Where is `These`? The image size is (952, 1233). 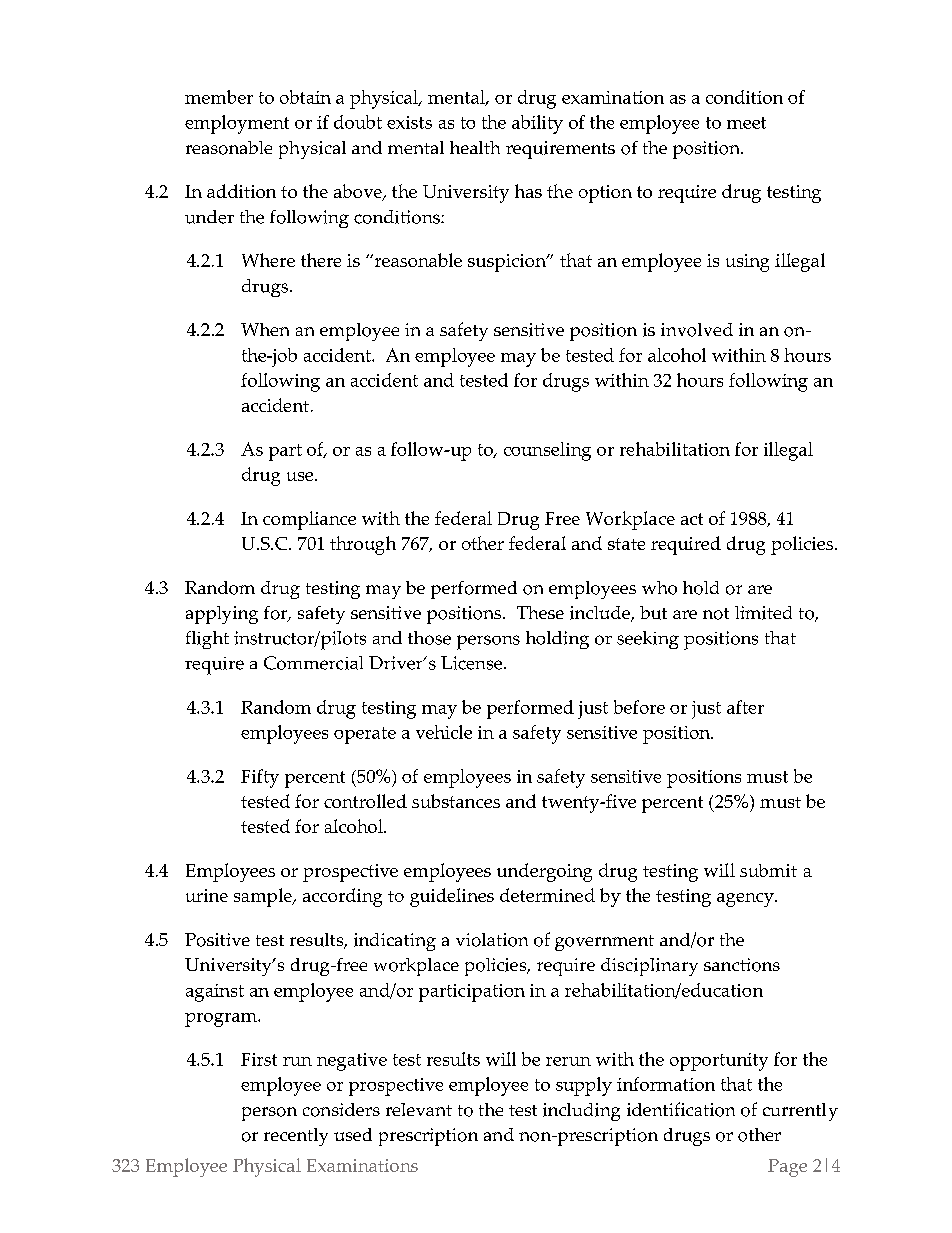 These is located at coordinates (540, 612).
